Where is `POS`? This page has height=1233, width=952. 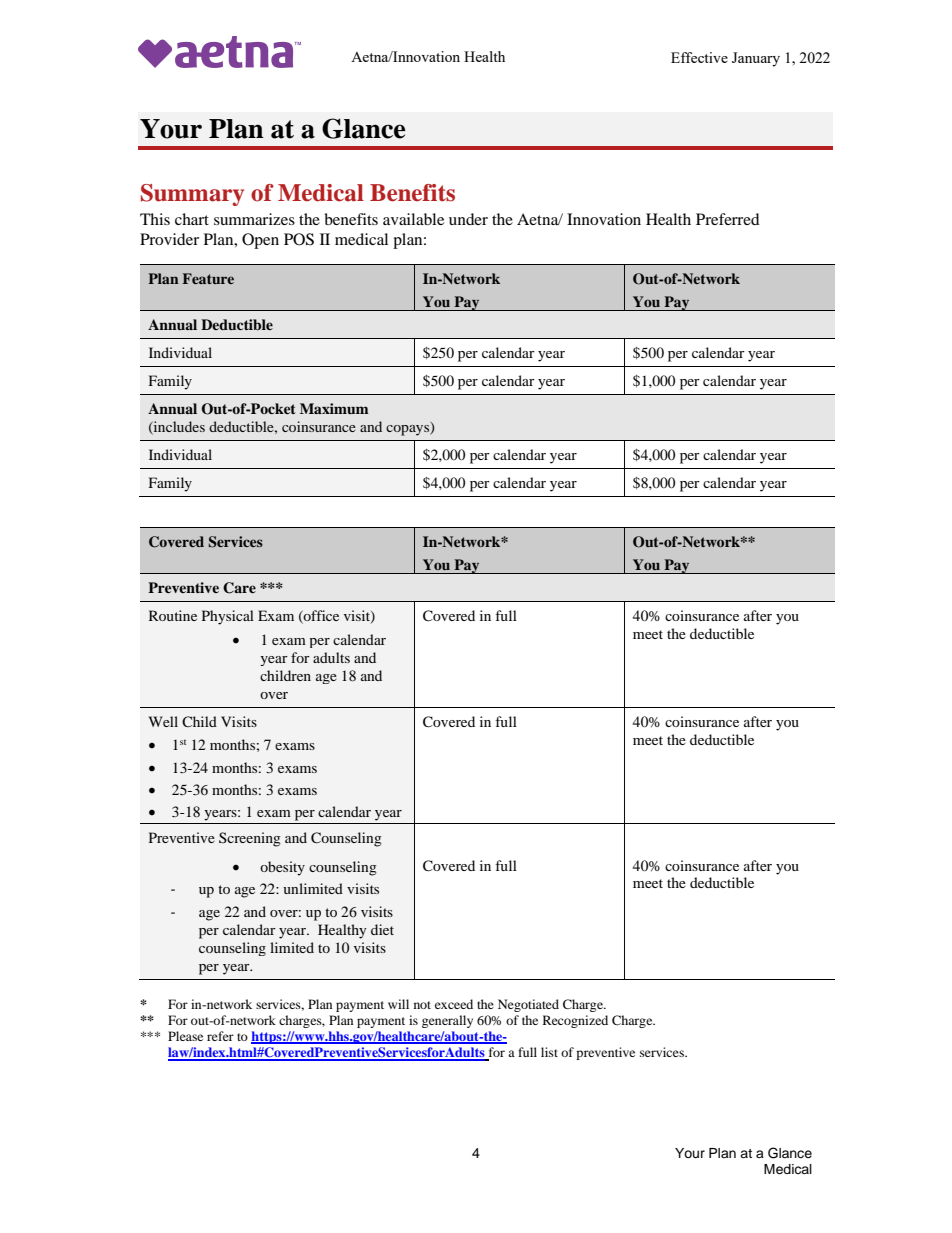
POS is located at coordinates (299, 239).
